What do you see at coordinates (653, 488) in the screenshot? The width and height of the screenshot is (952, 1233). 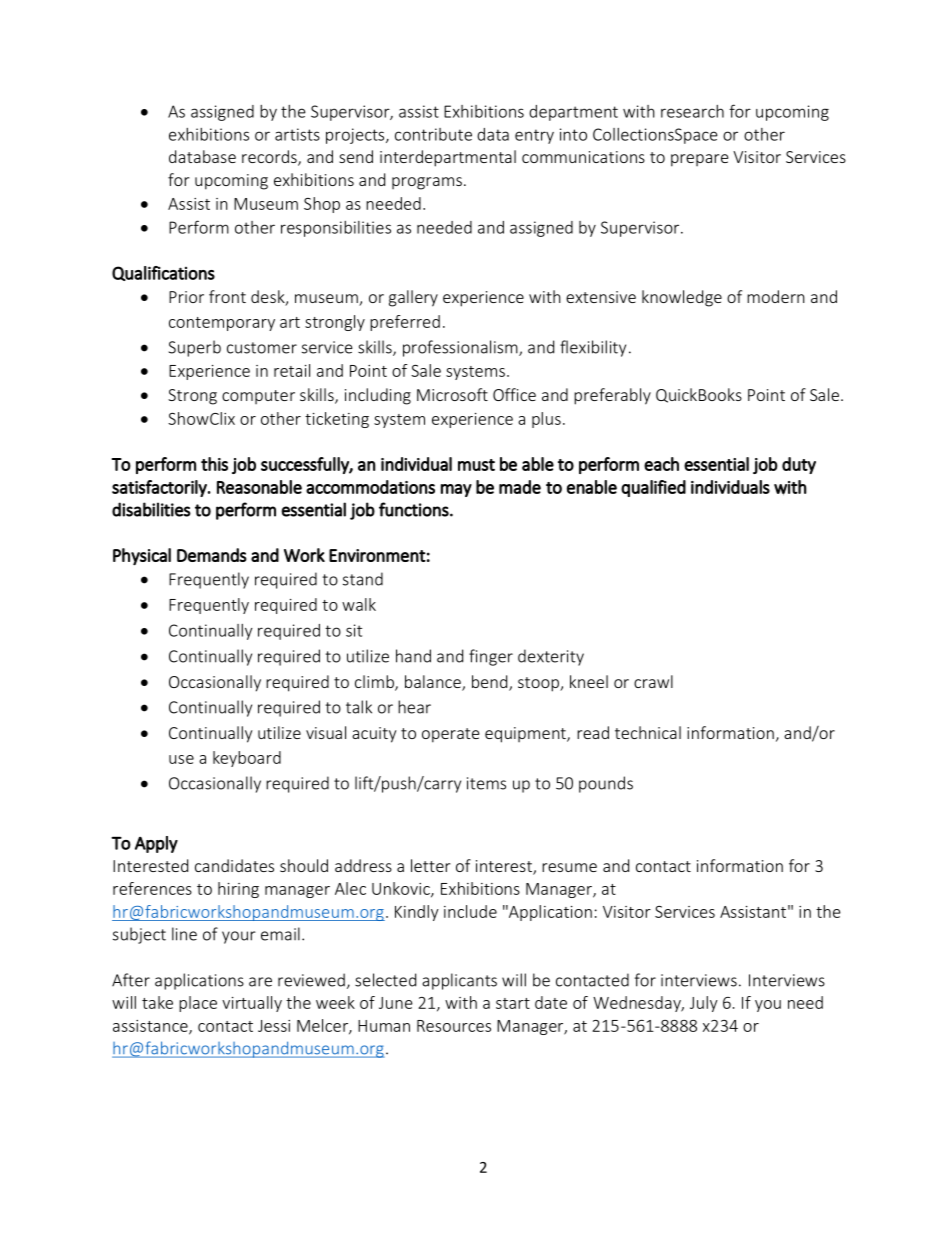 I see `qualified` at bounding box center [653, 488].
